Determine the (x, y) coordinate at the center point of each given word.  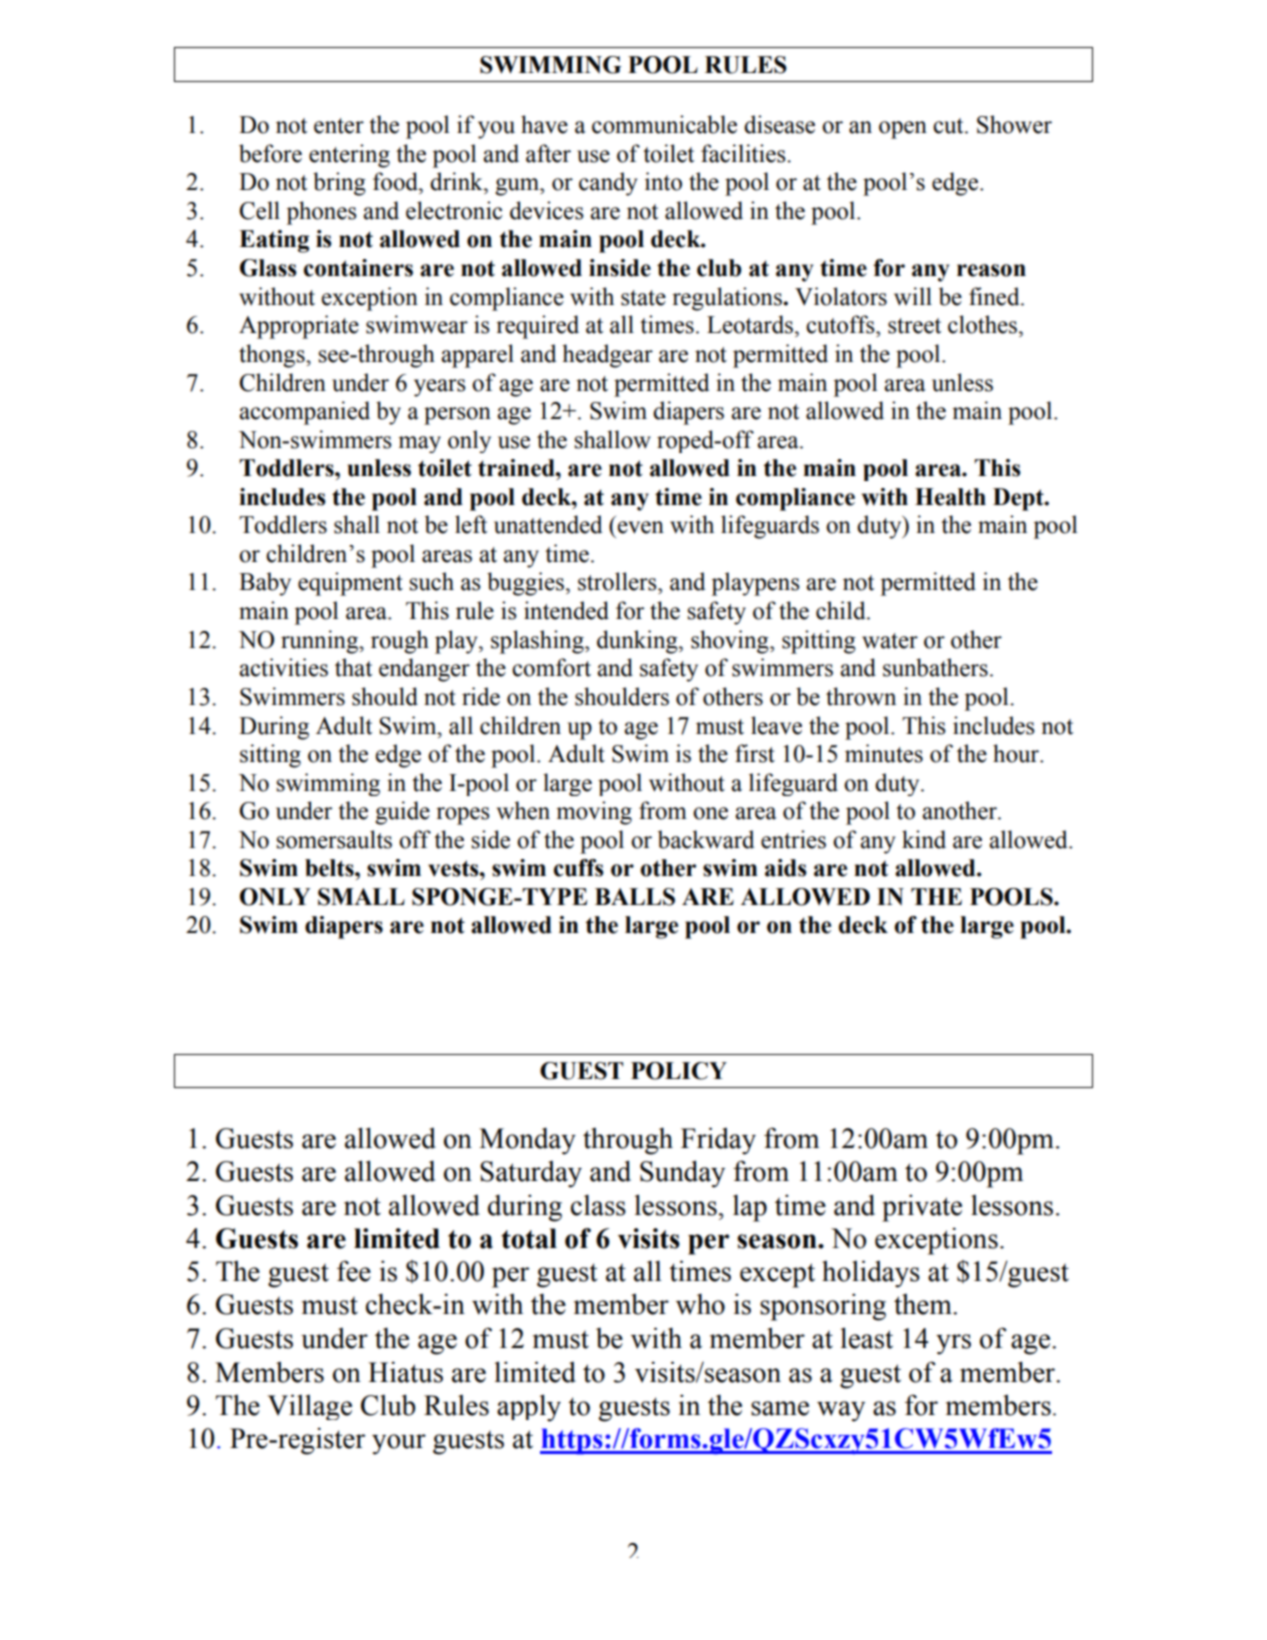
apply (529, 1408)
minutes (884, 753)
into (663, 181)
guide (402, 813)
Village (310, 1407)
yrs (953, 1344)
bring (339, 184)
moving (594, 813)
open (903, 130)
